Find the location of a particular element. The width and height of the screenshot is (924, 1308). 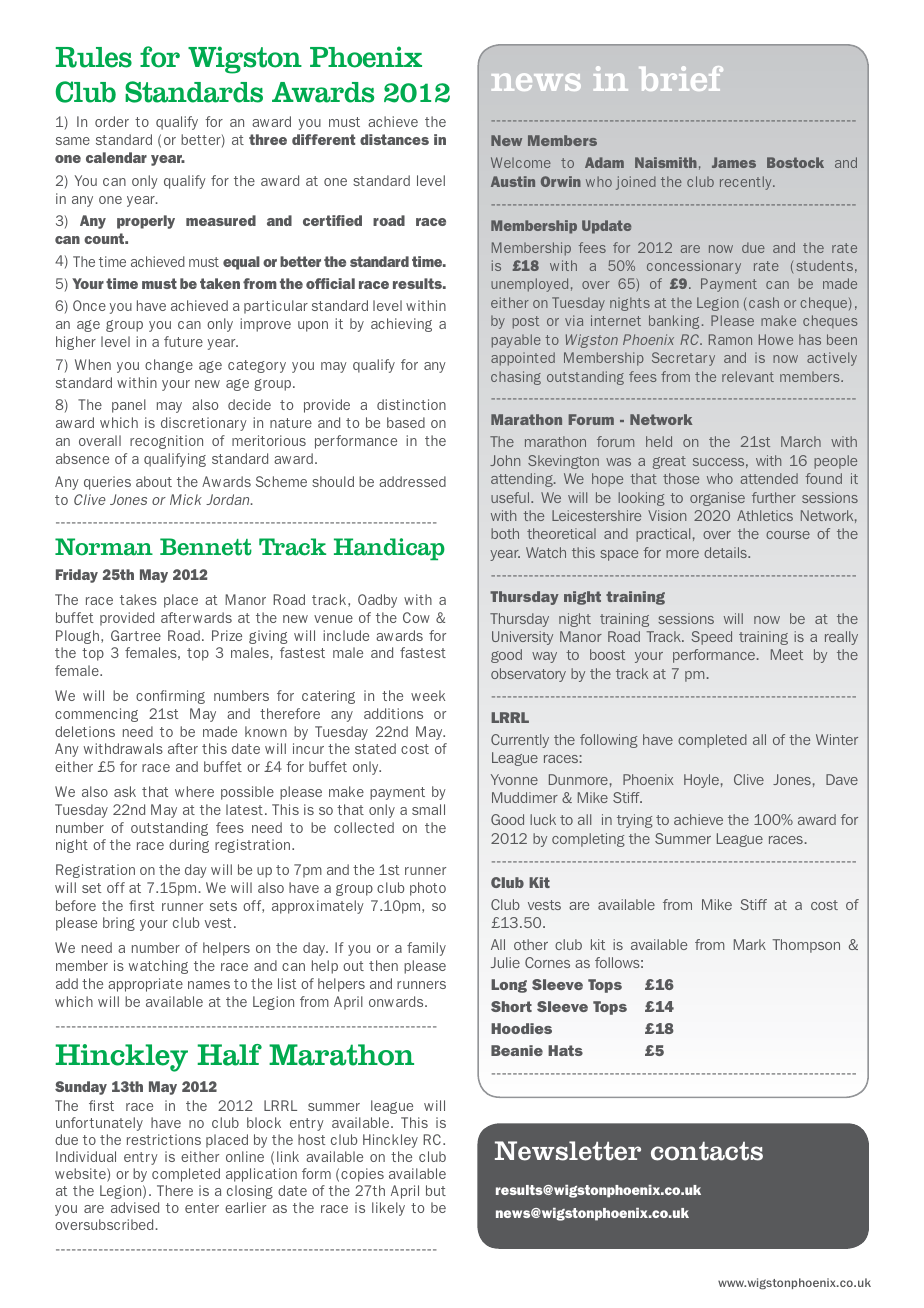

but is located at coordinates (436, 1190).
